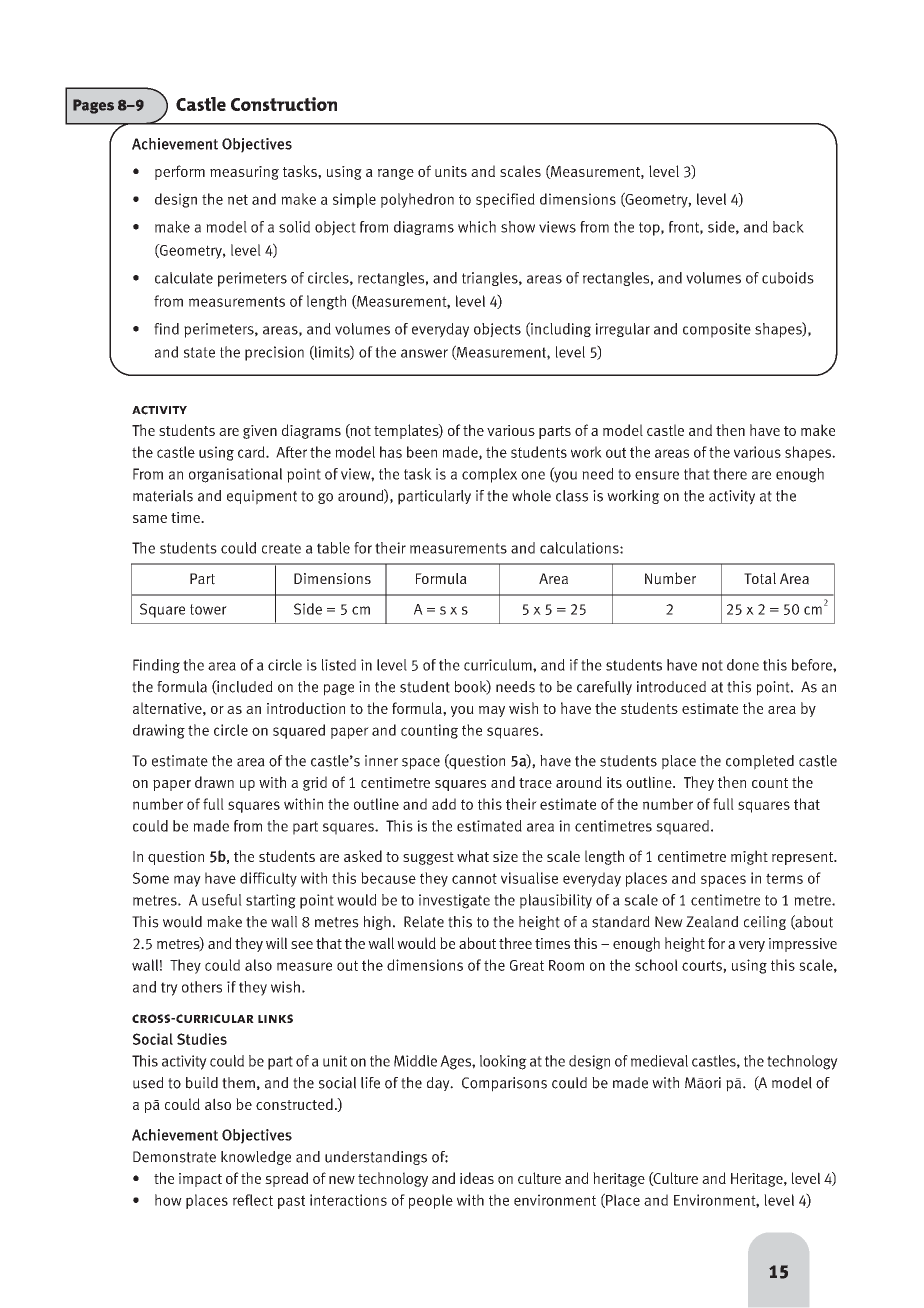 This screenshot has width=924, height=1308. Describe the element at coordinates (499, 665) in the screenshot. I see `curriculum` at that location.
